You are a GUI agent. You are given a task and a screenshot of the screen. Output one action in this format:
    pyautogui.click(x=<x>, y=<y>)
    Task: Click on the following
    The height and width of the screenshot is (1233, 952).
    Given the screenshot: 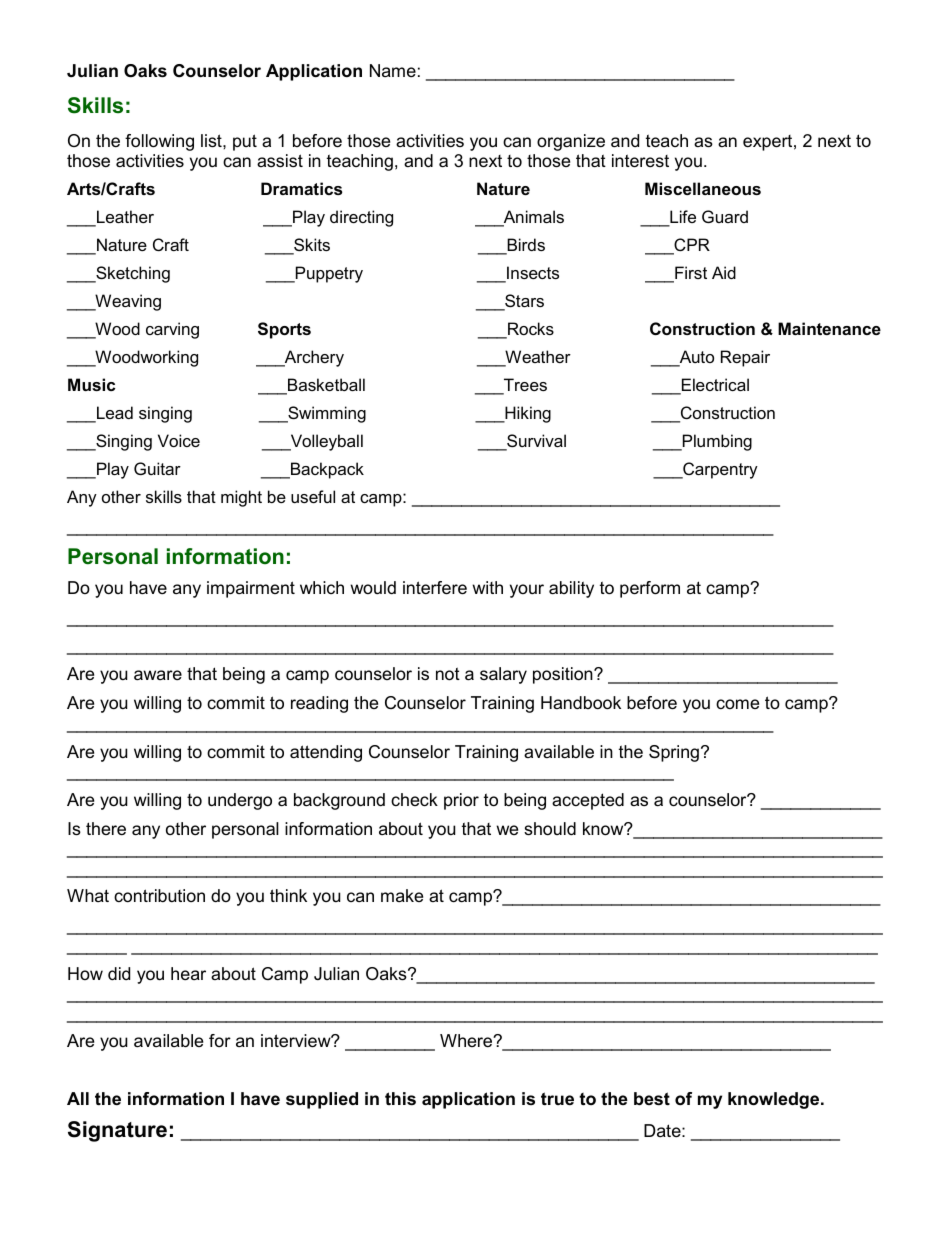 What is the action you would take?
    pyautogui.click(x=159, y=142)
